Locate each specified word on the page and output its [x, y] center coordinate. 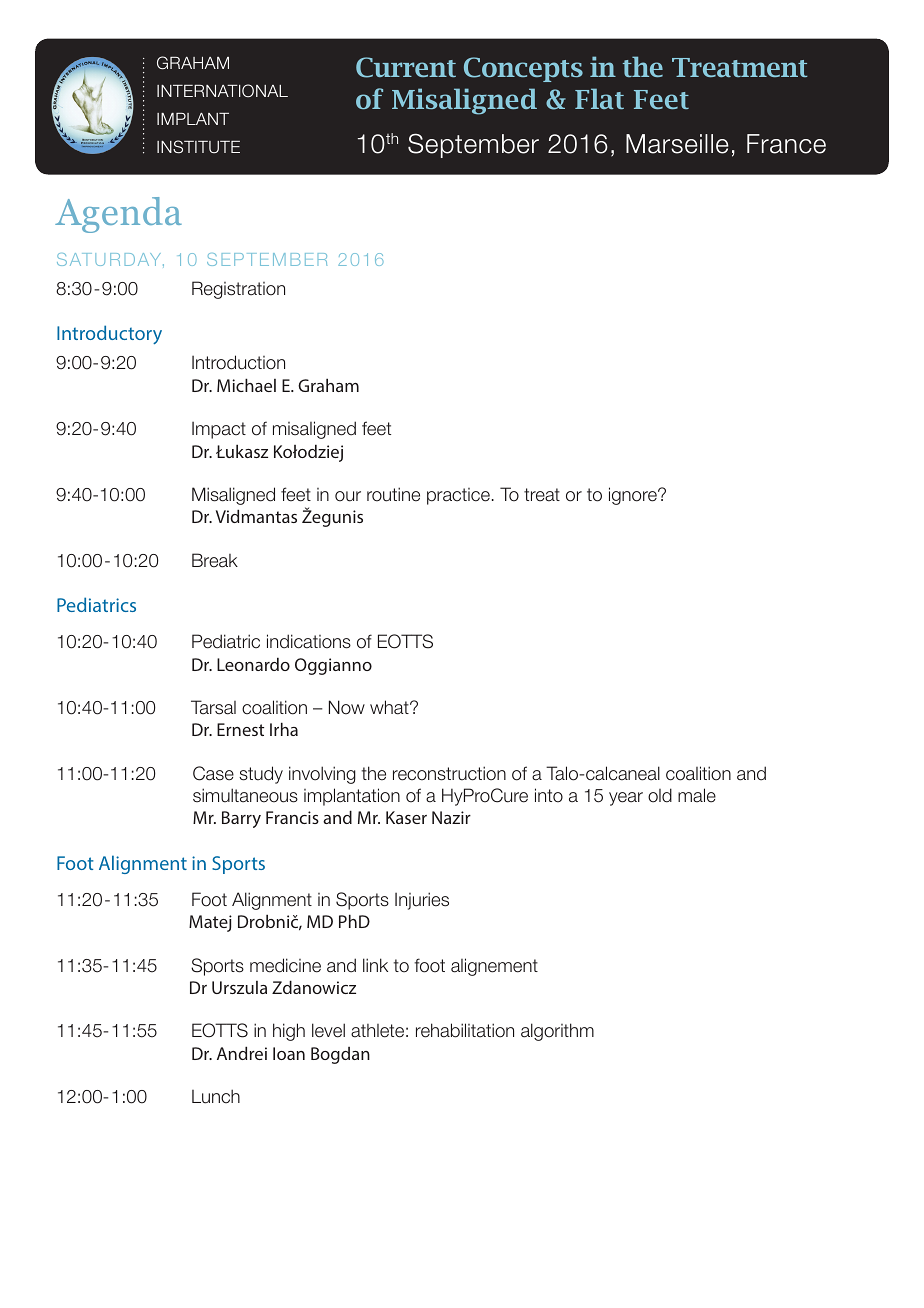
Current [406, 67]
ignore [634, 496]
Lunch [216, 1096]
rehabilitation [465, 1030]
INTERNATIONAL [222, 90]
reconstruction [449, 773]
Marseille [677, 144]
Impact [219, 430]
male [697, 795]
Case [213, 773]
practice [458, 496]
